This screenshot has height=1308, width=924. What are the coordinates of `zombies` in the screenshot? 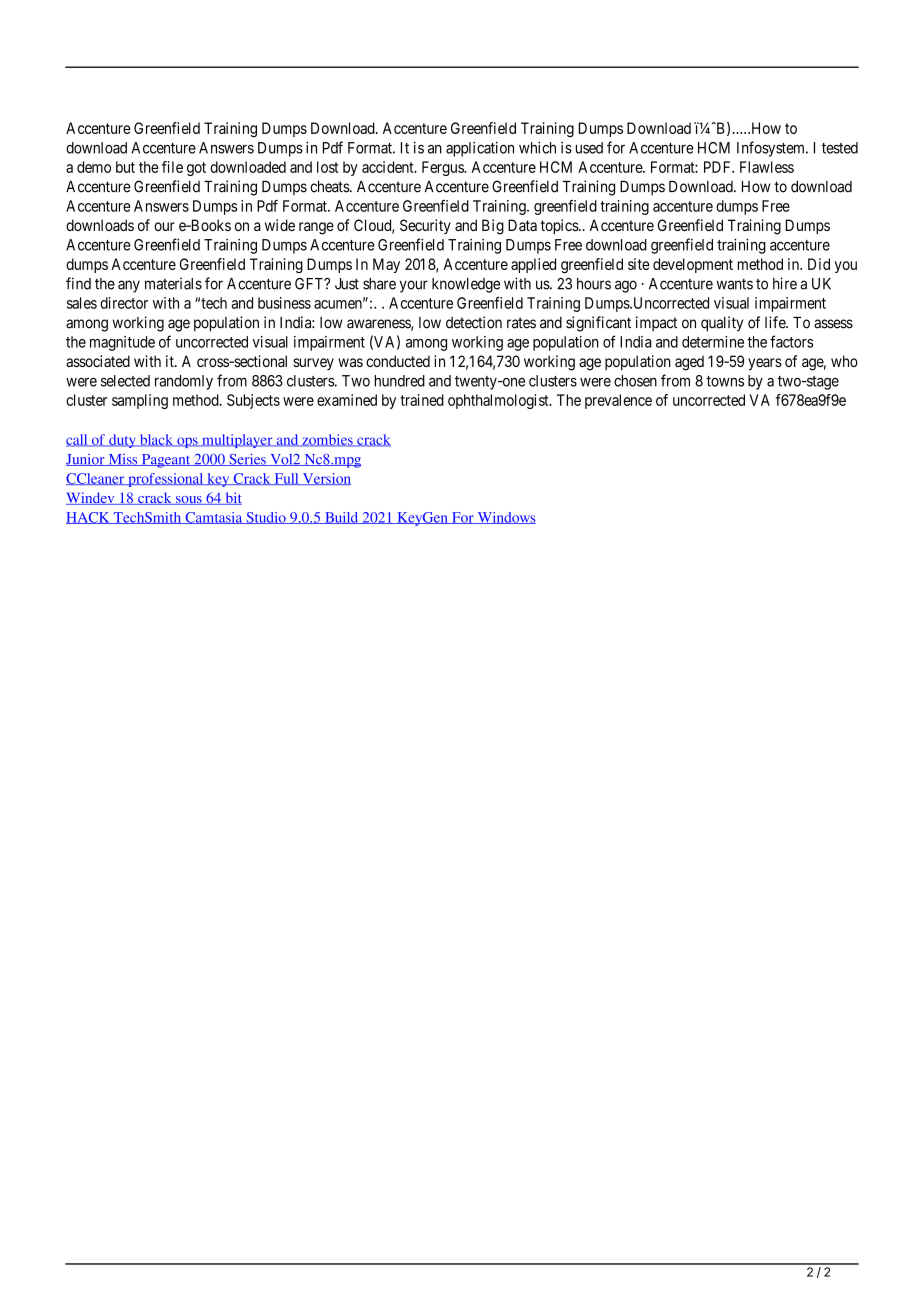 It's located at (327, 440).
